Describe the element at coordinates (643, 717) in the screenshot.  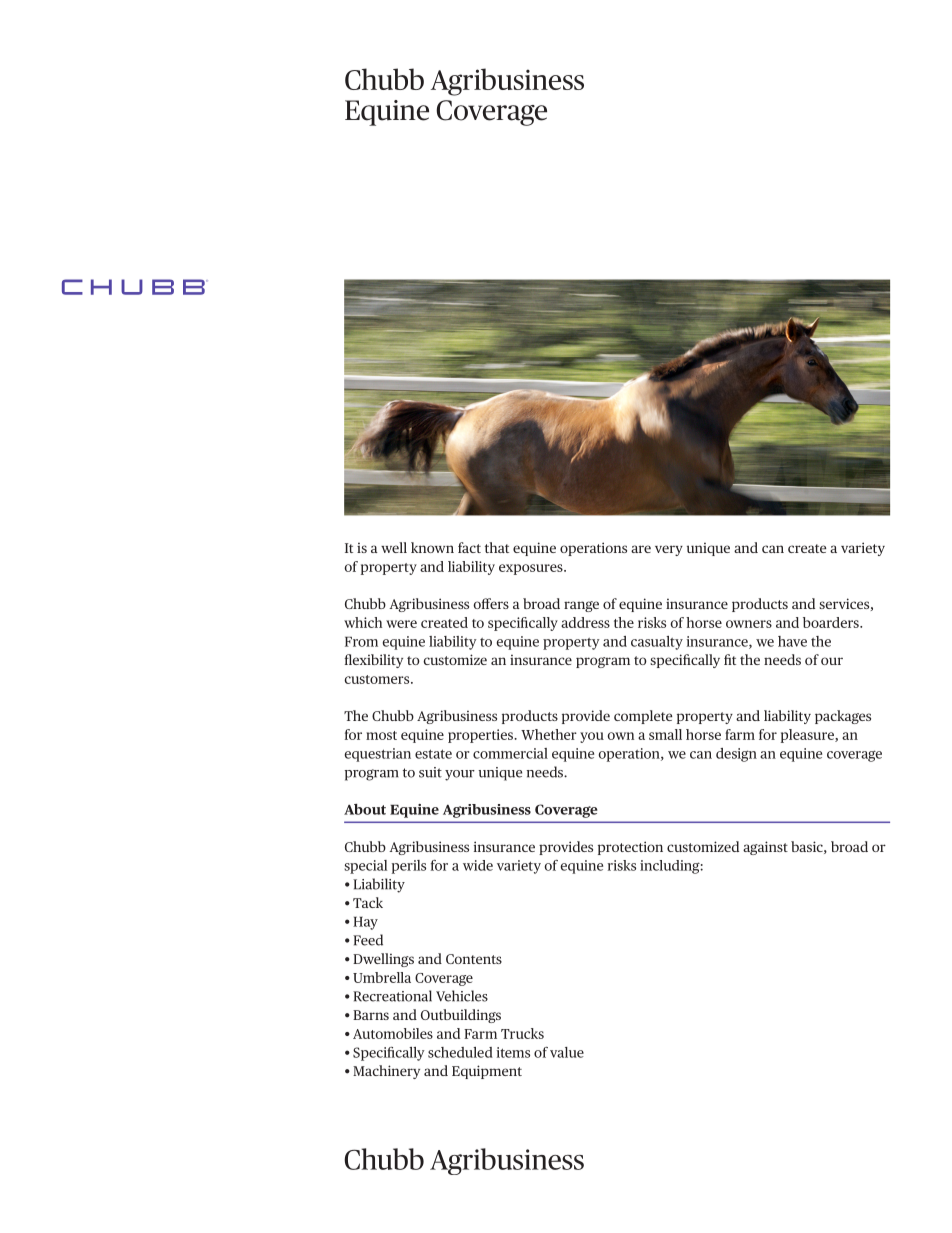
I see `complete` at that location.
